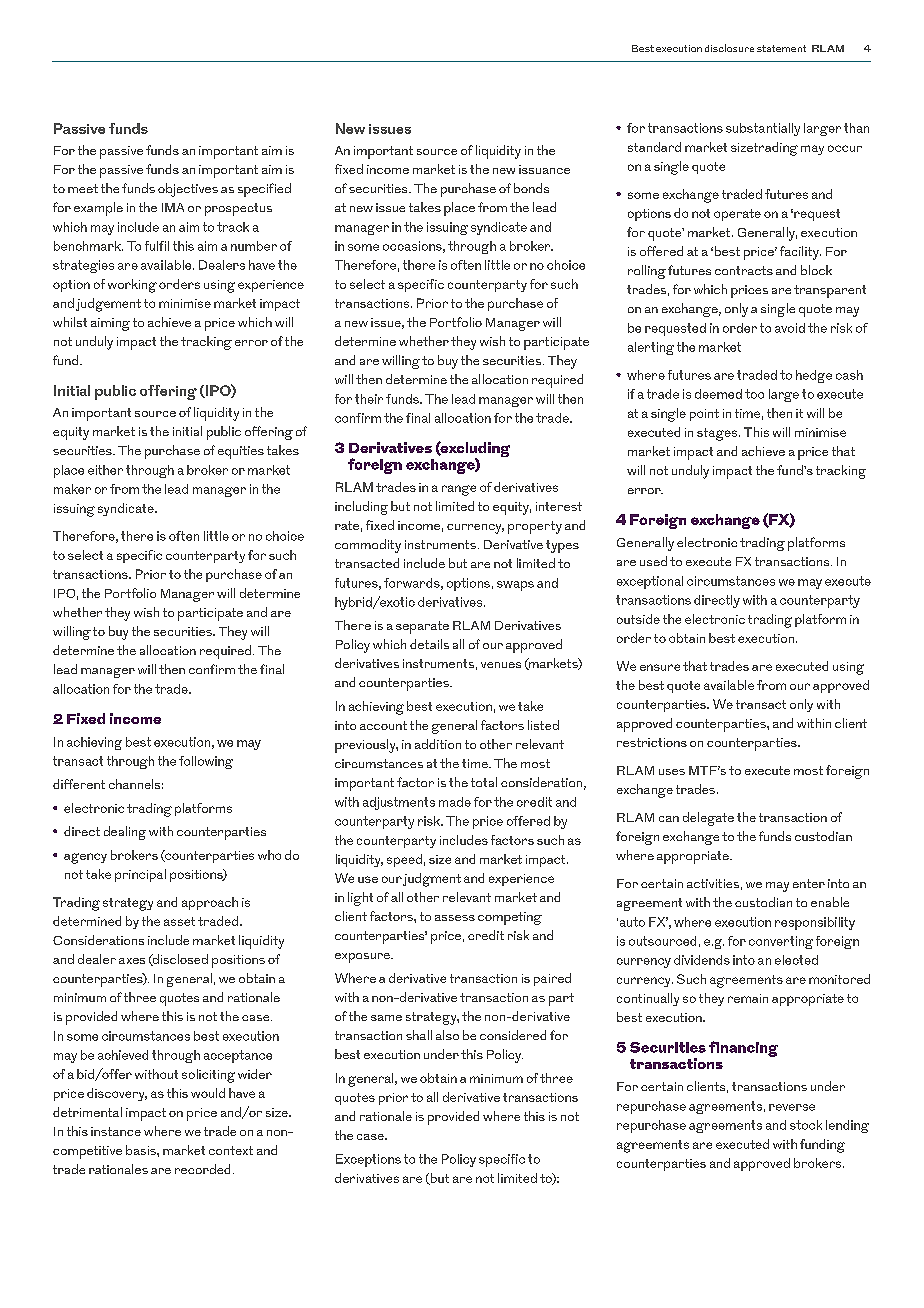 Image resolution: width=924 pixels, height=1308 pixels. I want to click on maker, so click(72, 489).
